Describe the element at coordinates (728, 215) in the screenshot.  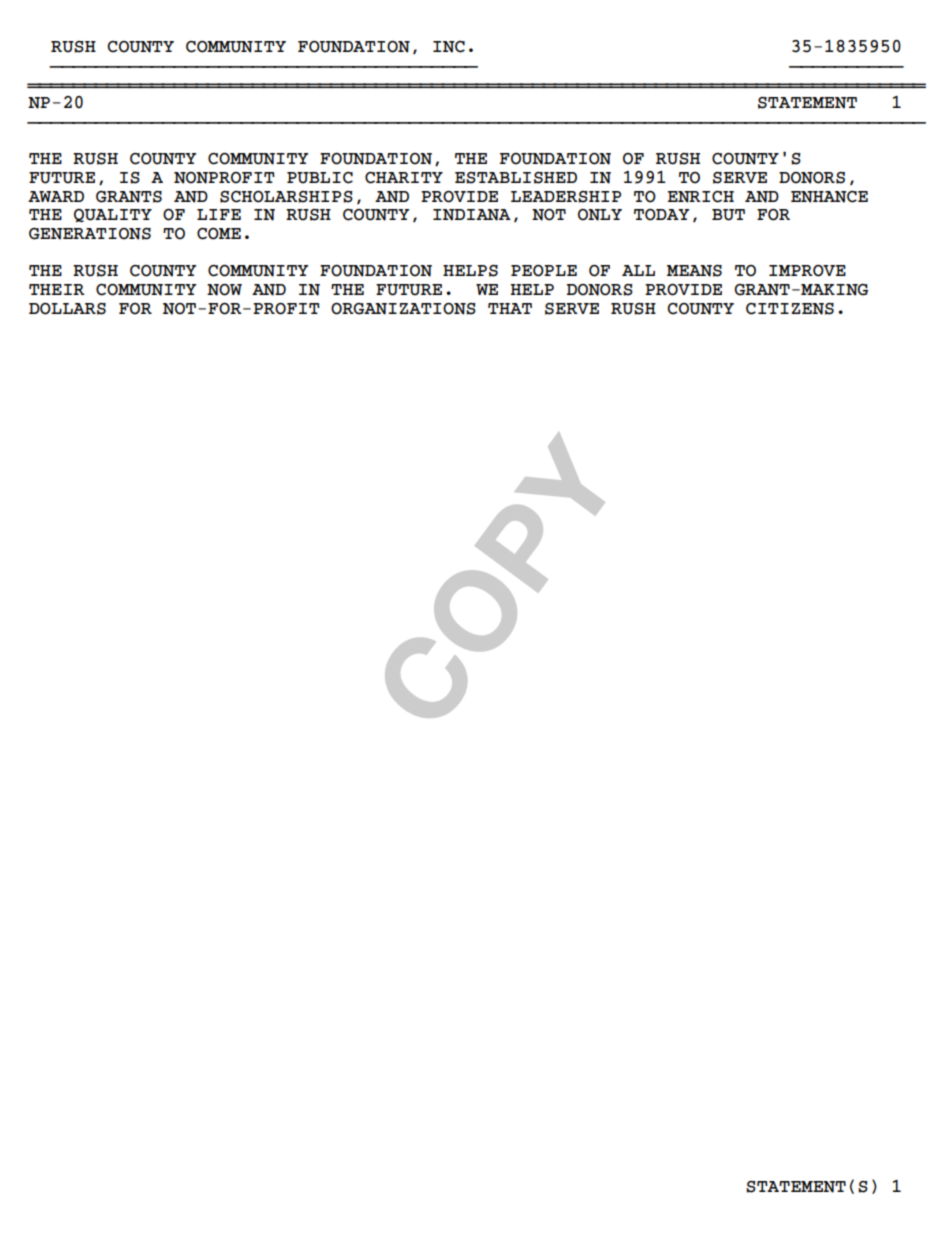
I see `BUT` at that location.
